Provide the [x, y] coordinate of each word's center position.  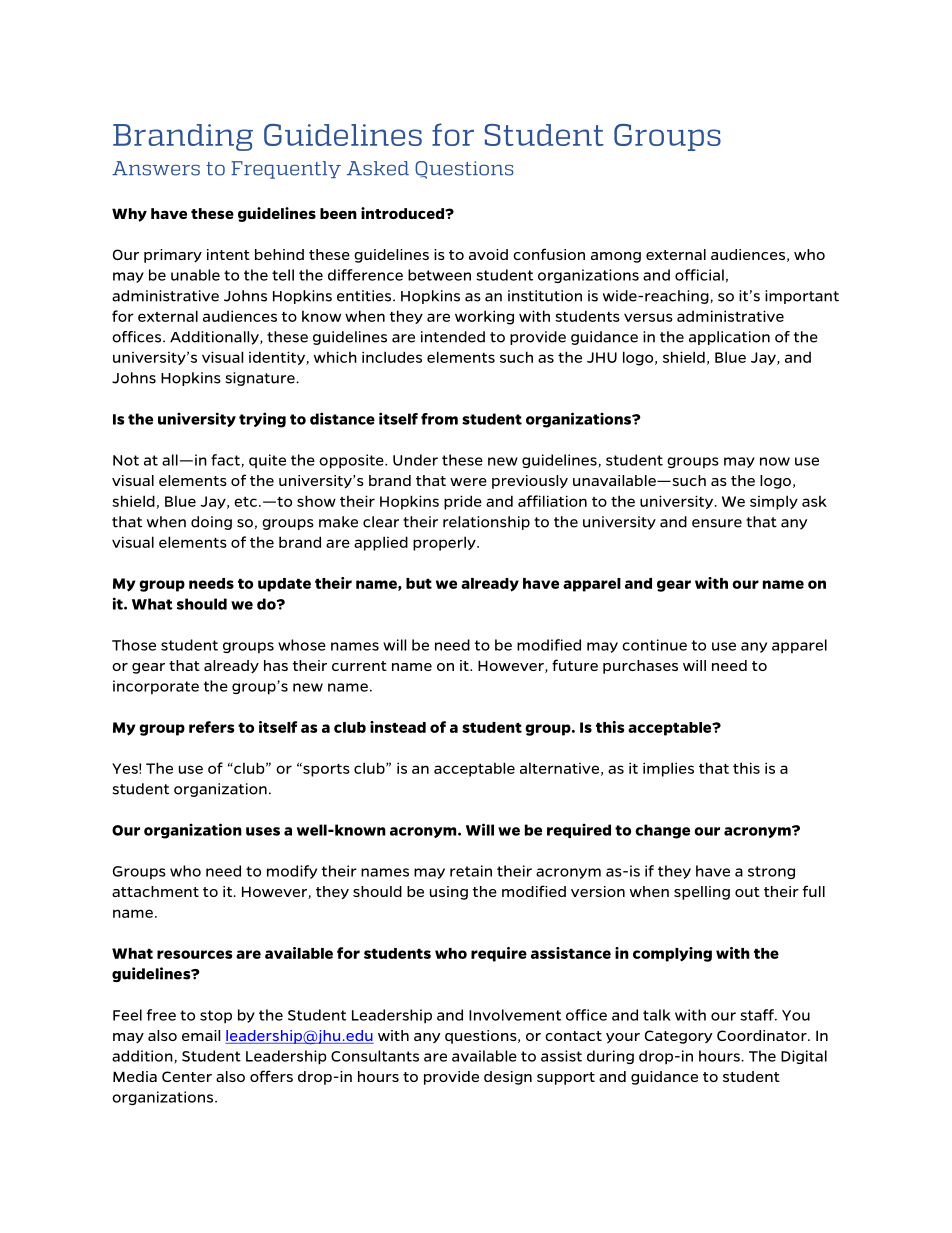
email [201, 1035]
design [508, 1078]
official [699, 275]
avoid [488, 254]
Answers [156, 168]
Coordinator [763, 1035]
